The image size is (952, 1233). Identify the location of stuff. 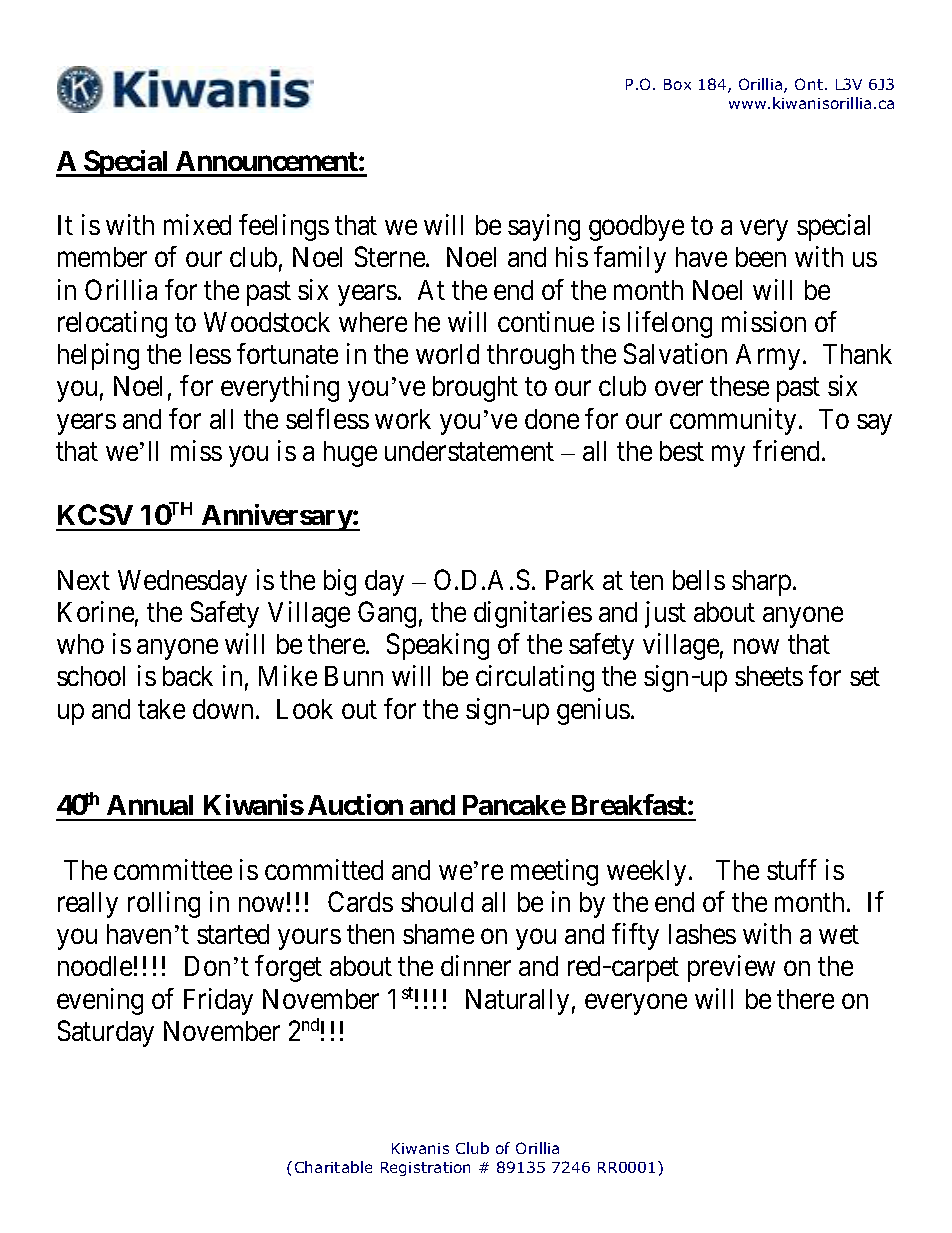
(792, 869).
